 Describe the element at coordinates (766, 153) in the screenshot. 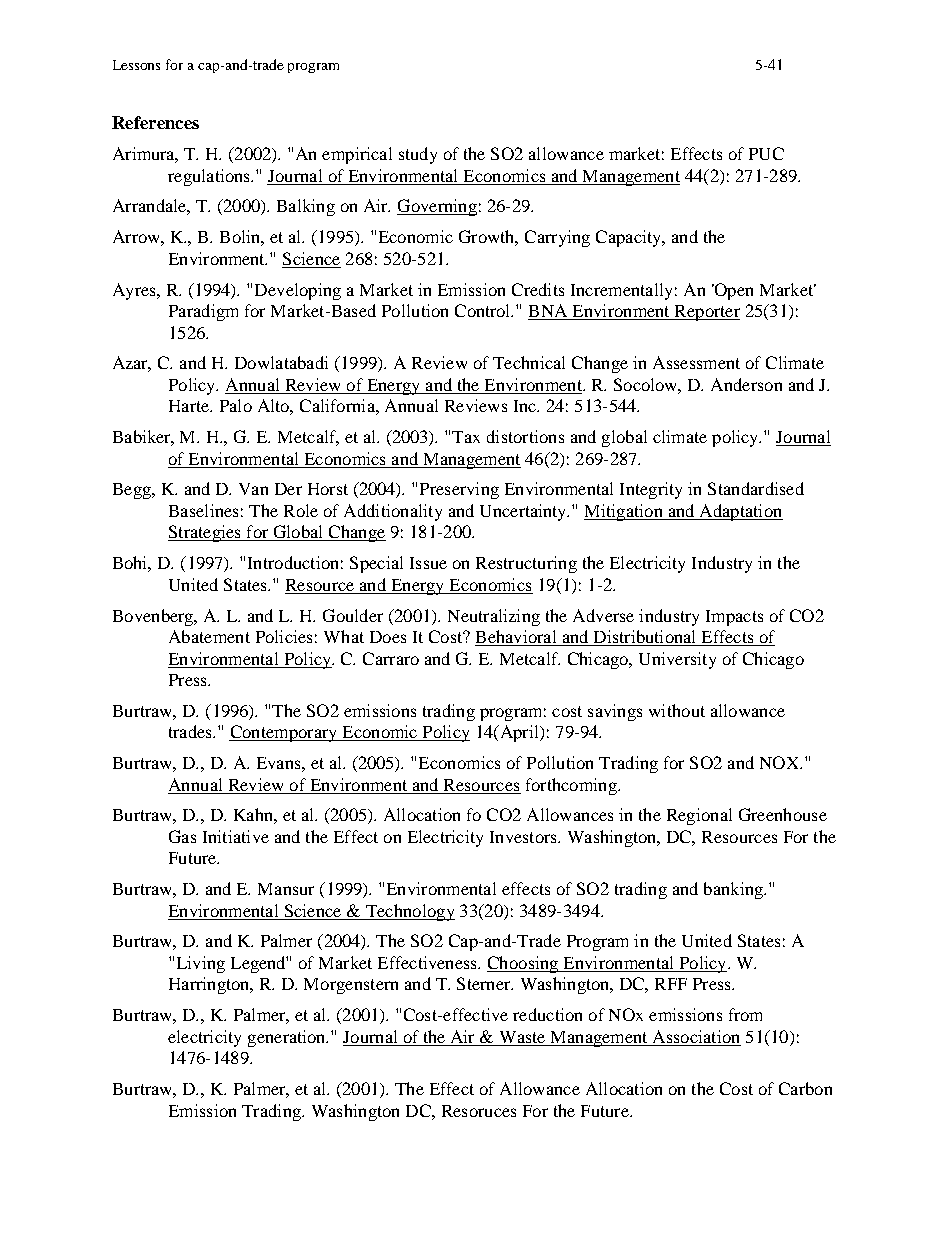

I see `PUC` at that location.
